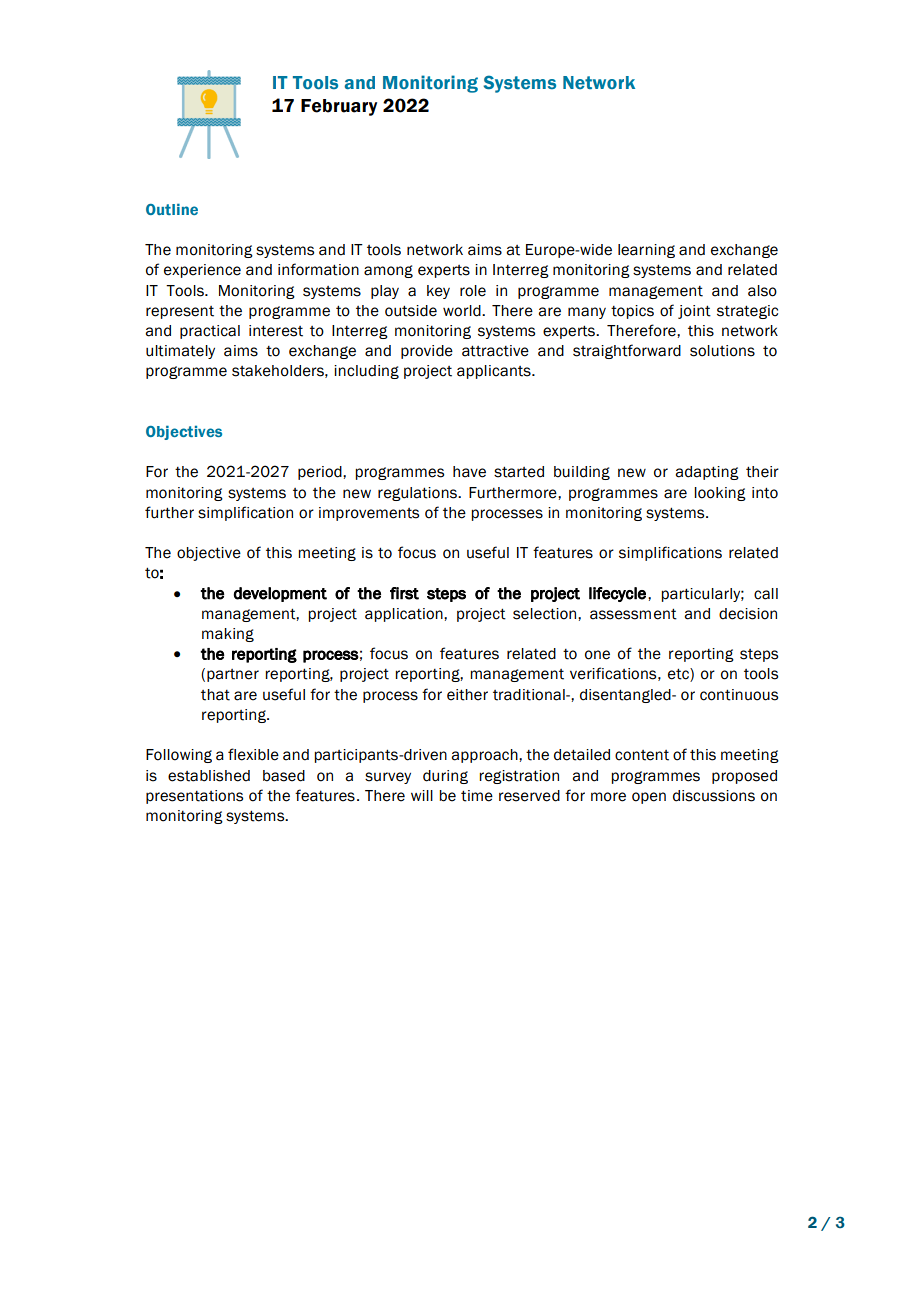  What do you see at coordinates (722, 351) in the document?
I see `solutions` at bounding box center [722, 351].
